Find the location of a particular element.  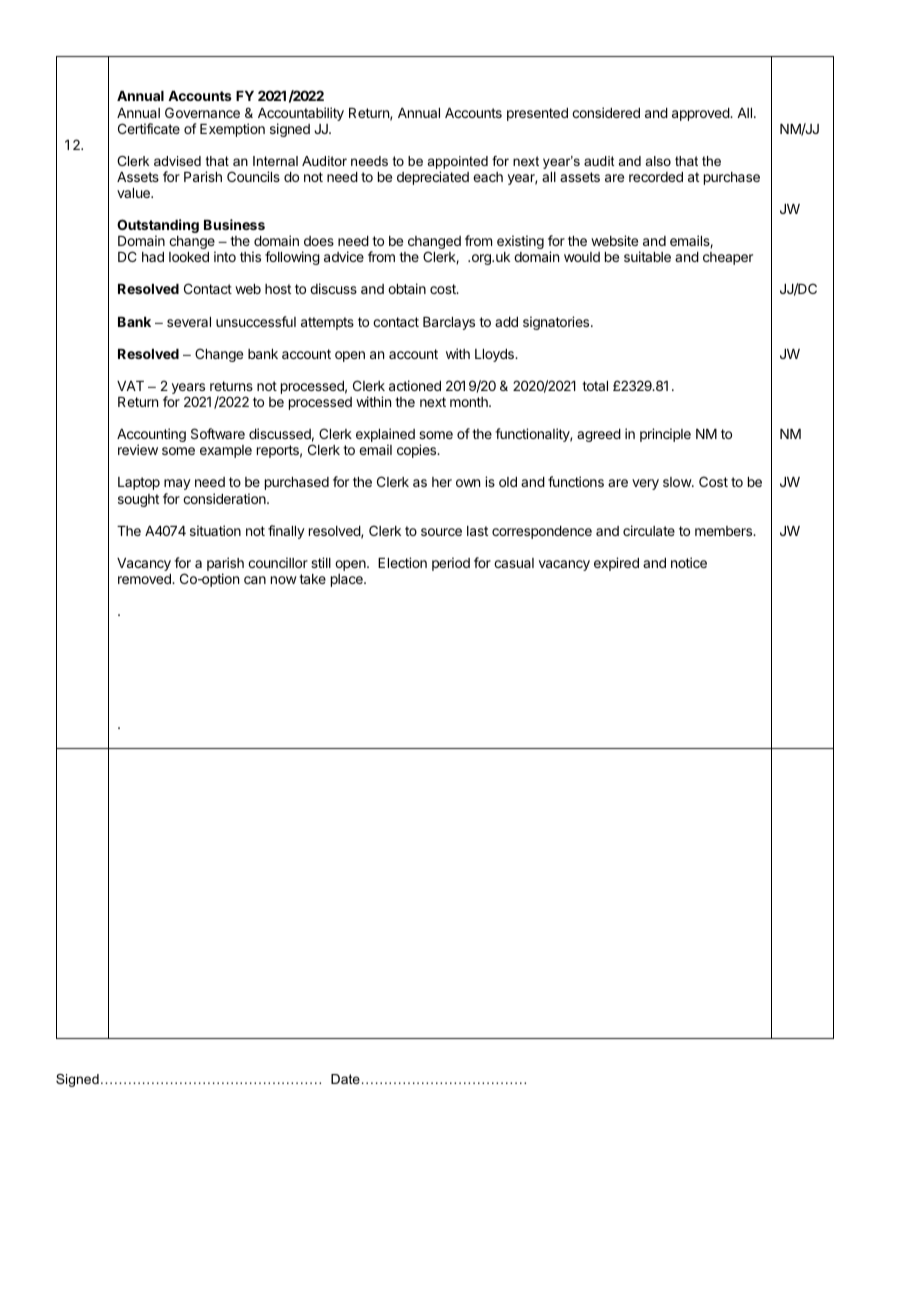

Date is located at coordinates (345, 1079).
